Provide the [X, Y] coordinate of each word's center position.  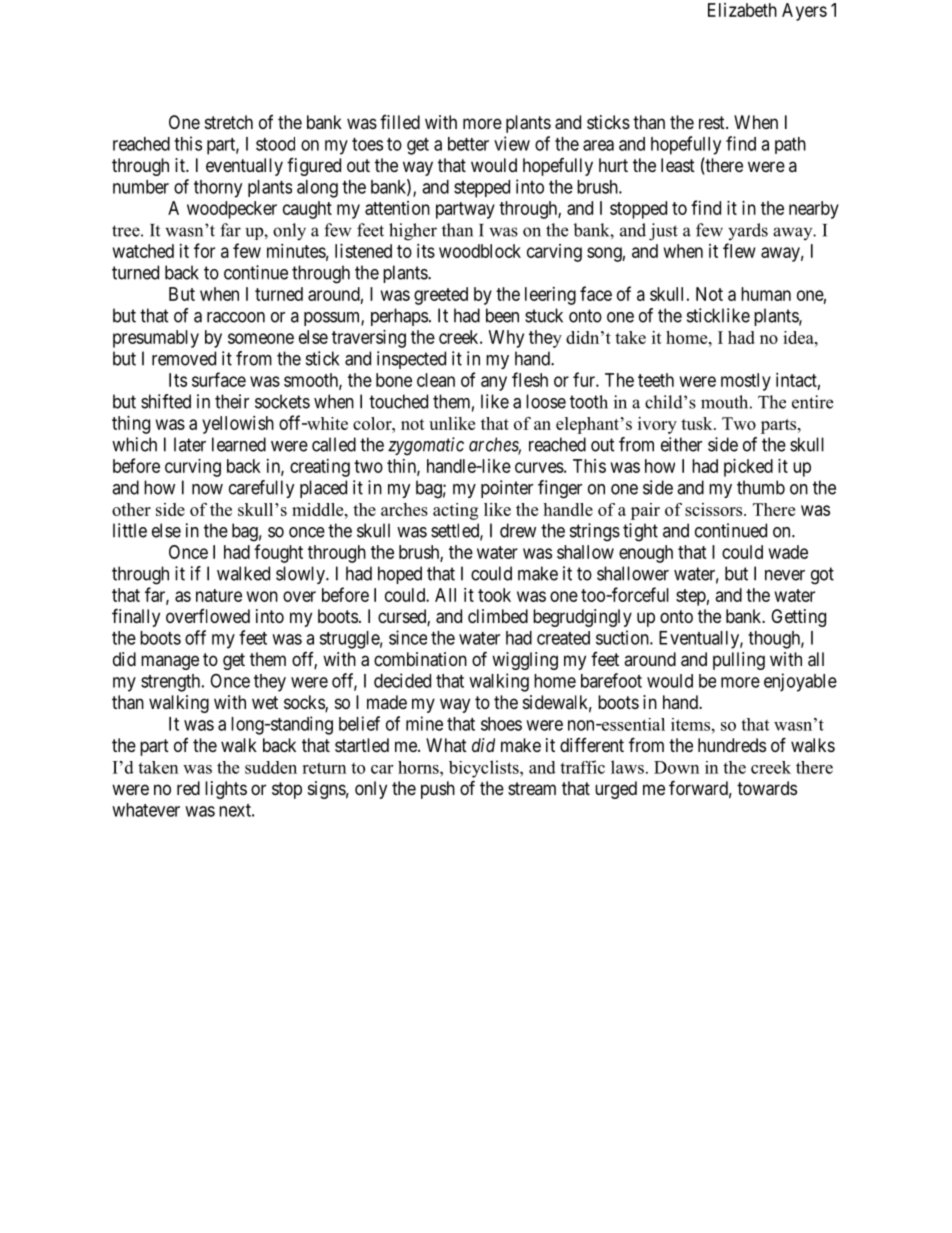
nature [219, 595]
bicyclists [485, 769]
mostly [746, 382]
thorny [218, 189]
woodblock [480, 251]
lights [226, 790]
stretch [229, 122]
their [232, 401]
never [785, 575]
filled [400, 122]
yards [748, 231]
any [494, 383]
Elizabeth [742, 10]
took [494, 595]
